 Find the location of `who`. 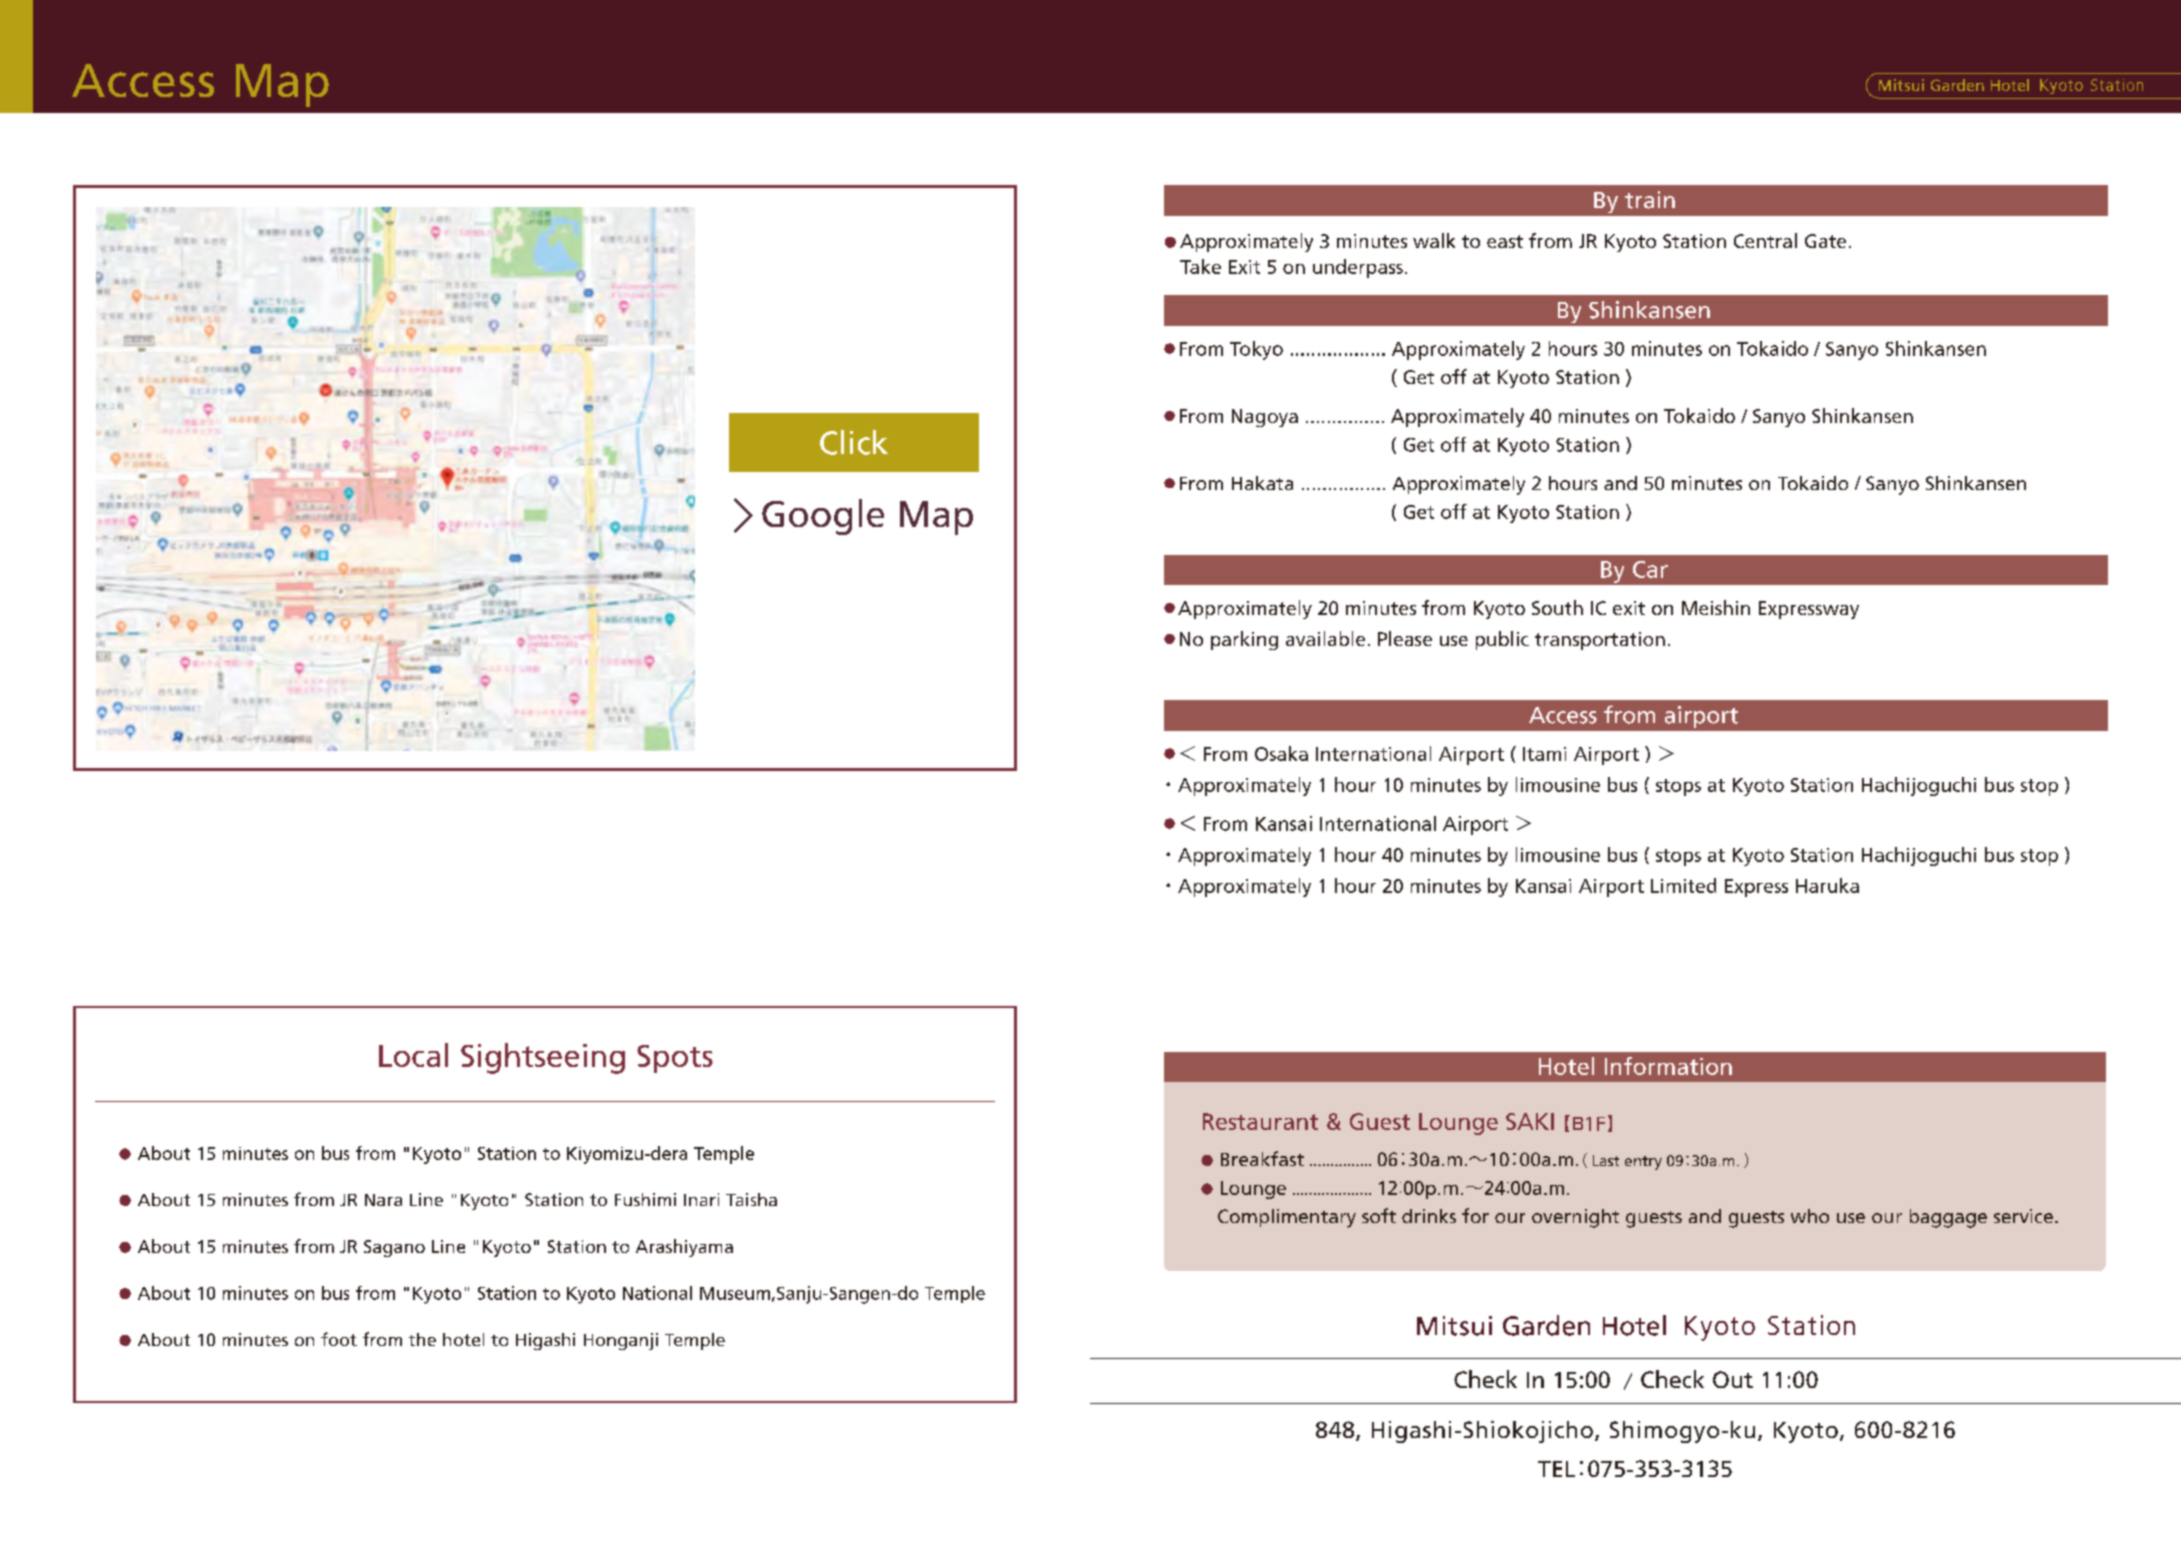

who is located at coordinates (1810, 1216).
